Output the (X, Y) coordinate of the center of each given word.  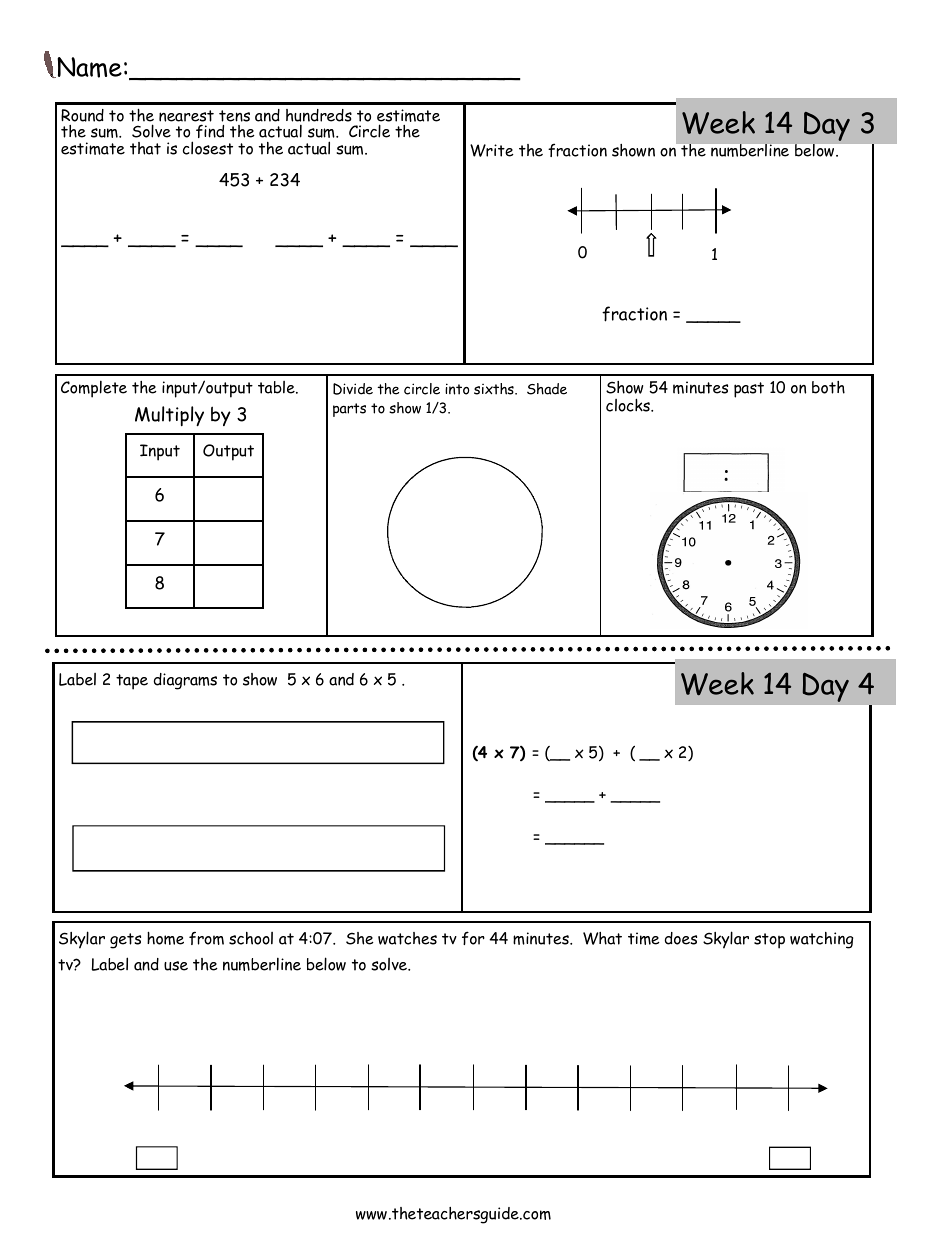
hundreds (319, 117)
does (681, 938)
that (145, 148)
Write (492, 150)
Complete (94, 389)
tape (132, 682)
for (473, 938)
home (165, 938)
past (749, 390)
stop (769, 941)
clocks (629, 405)
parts (349, 410)
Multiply (169, 416)
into (457, 389)
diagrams (185, 681)
